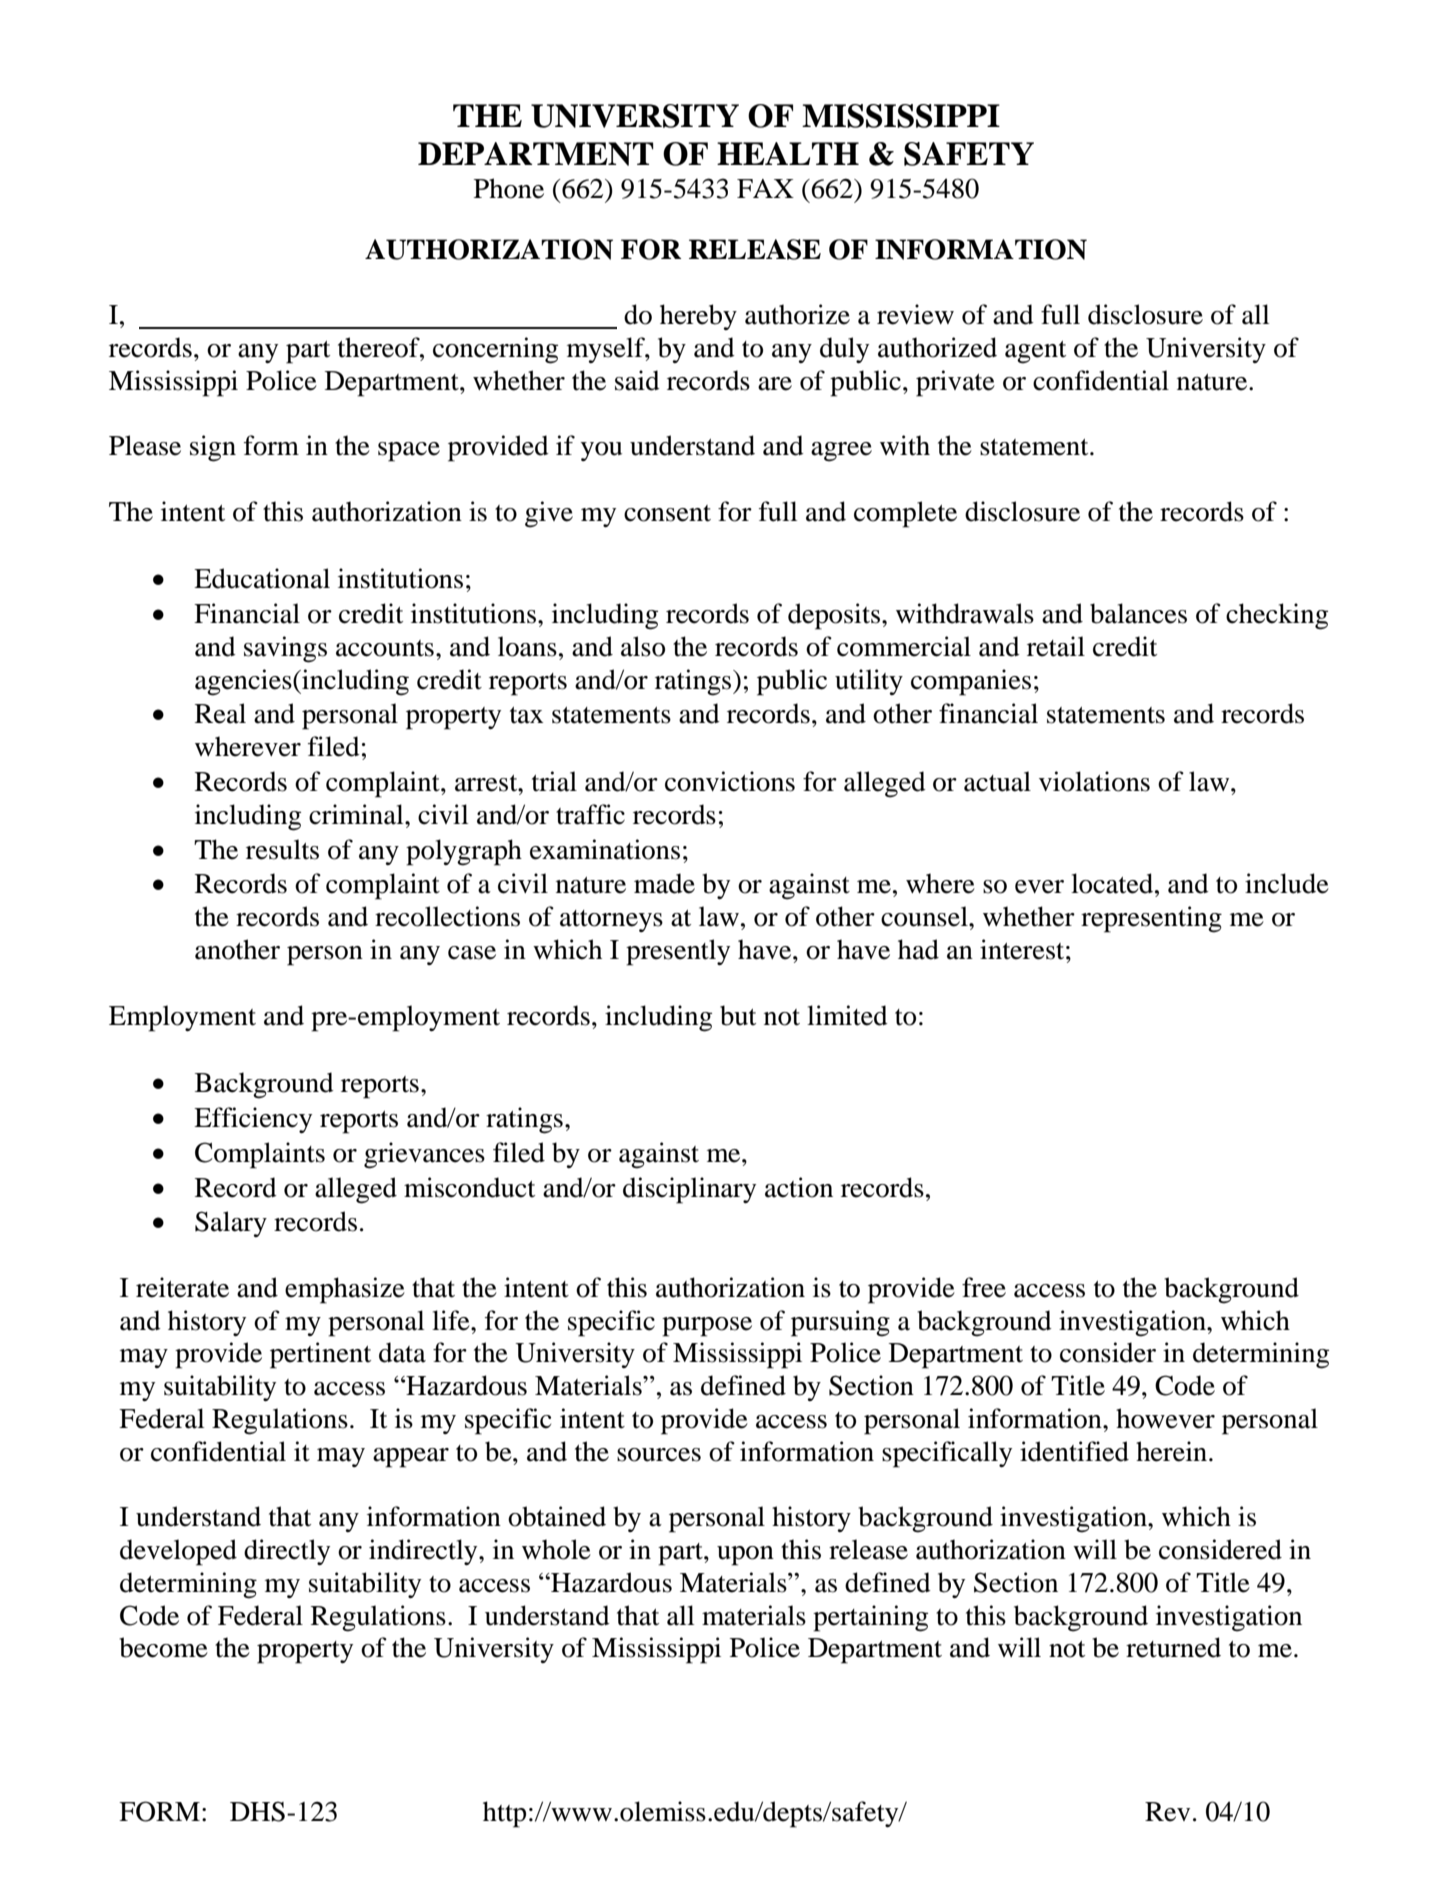 This screenshot has height=1881, width=1453. I want to click on returned, so click(1173, 1647).
